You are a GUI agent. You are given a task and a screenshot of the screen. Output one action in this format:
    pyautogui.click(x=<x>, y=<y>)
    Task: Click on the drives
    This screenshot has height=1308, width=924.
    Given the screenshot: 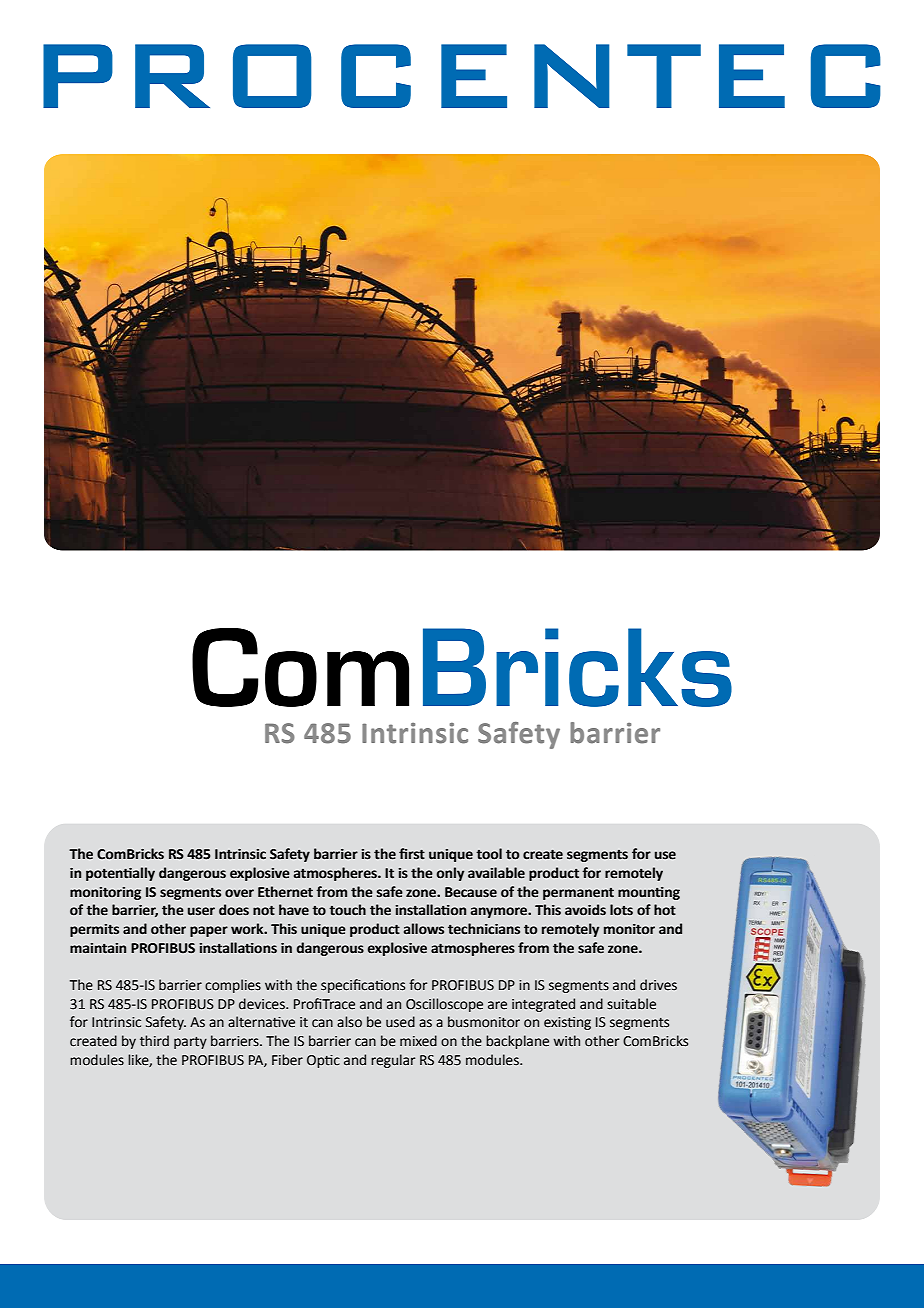 What is the action you would take?
    pyautogui.click(x=658, y=985)
